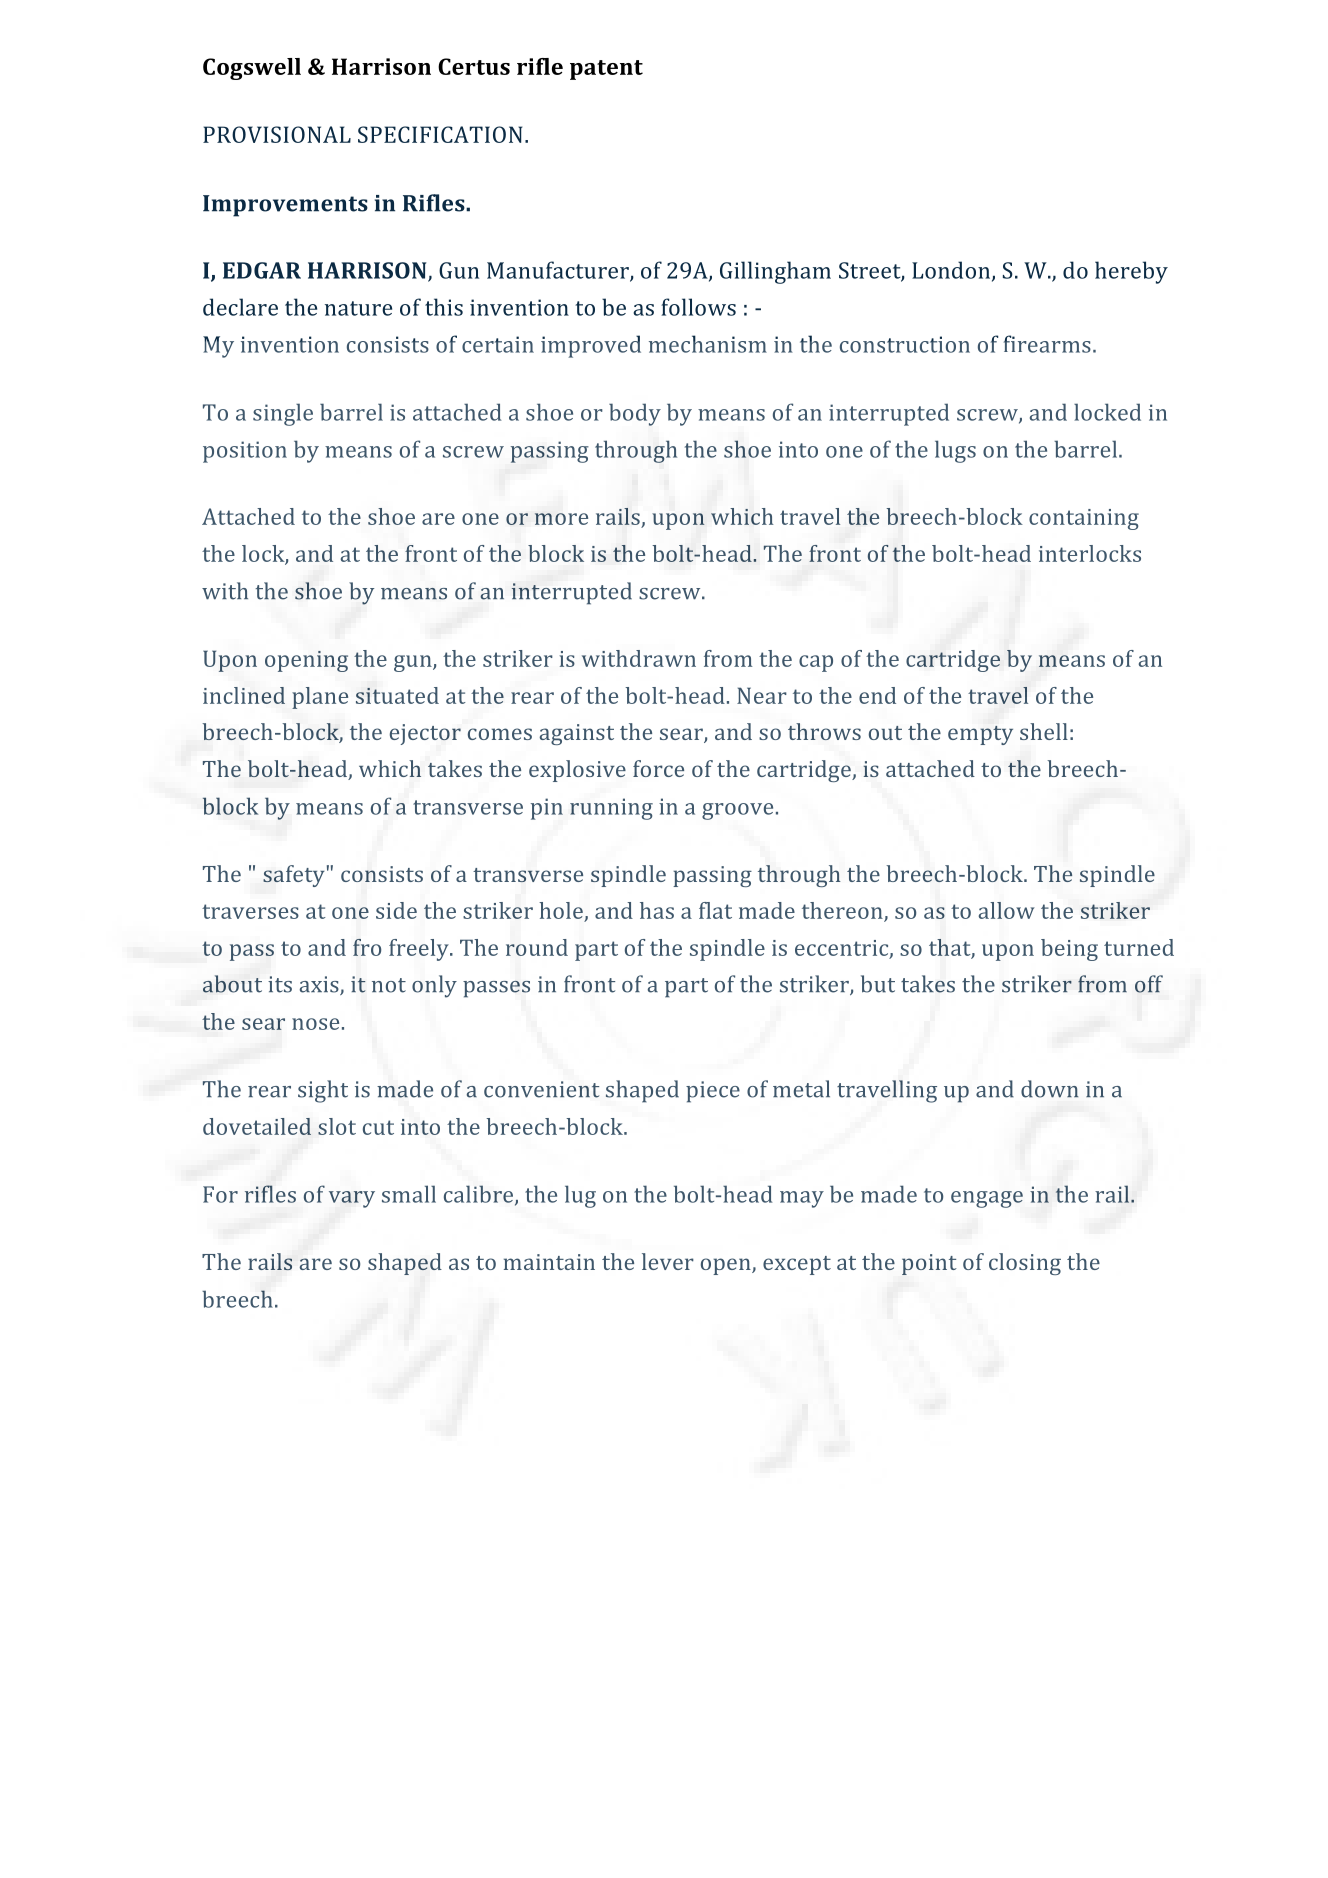  Describe the element at coordinates (294, 876) in the screenshot. I see `safety` at that location.
